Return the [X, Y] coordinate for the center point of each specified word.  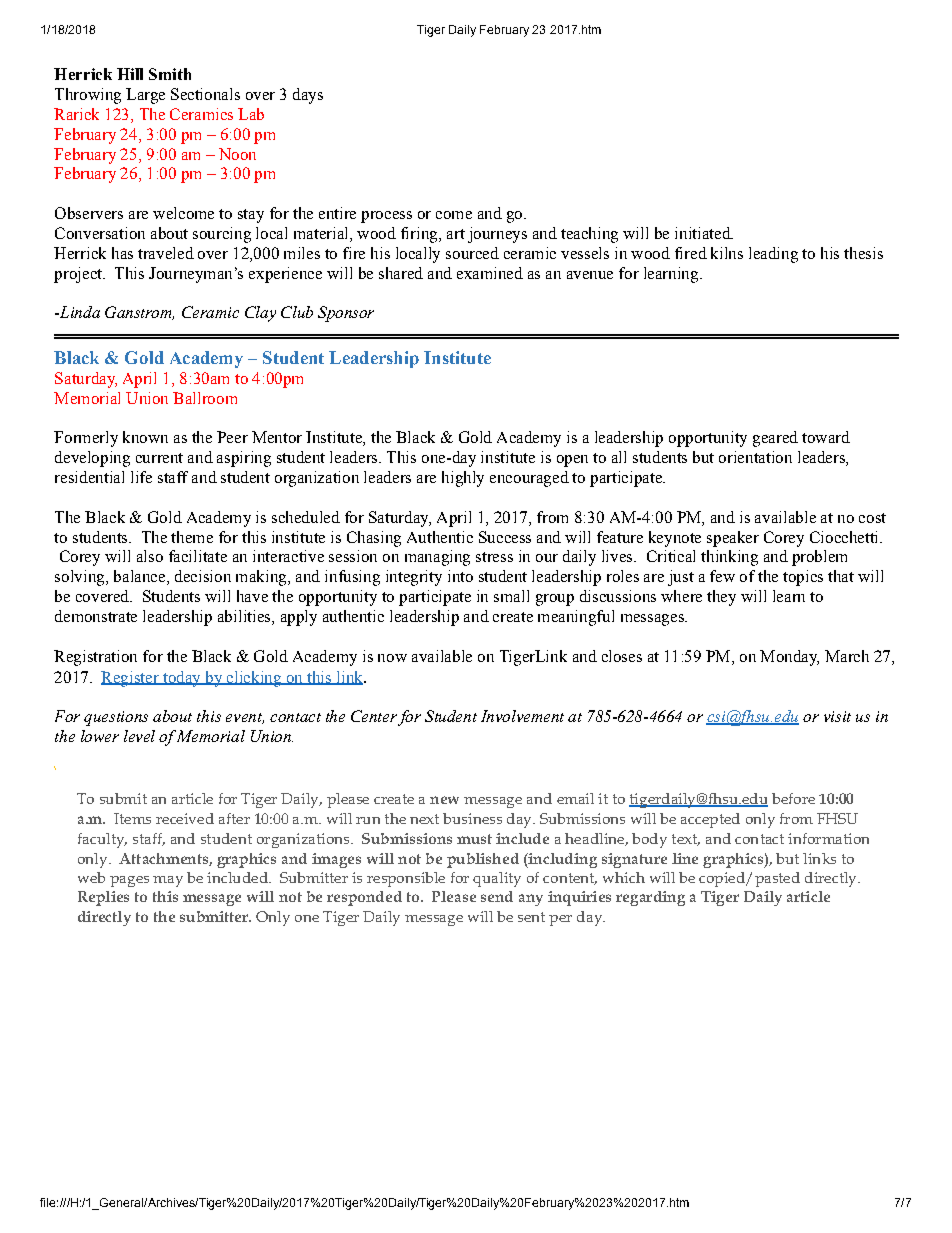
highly [463, 479]
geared [775, 439]
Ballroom [205, 398]
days [308, 96]
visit [837, 716]
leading [773, 255]
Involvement [522, 716]
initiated [704, 233]
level [139, 736]
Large [145, 96]
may [168, 881]
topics [803, 578]
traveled [166, 253]
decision [203, 576]
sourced [472, 253]
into [460, 576]
